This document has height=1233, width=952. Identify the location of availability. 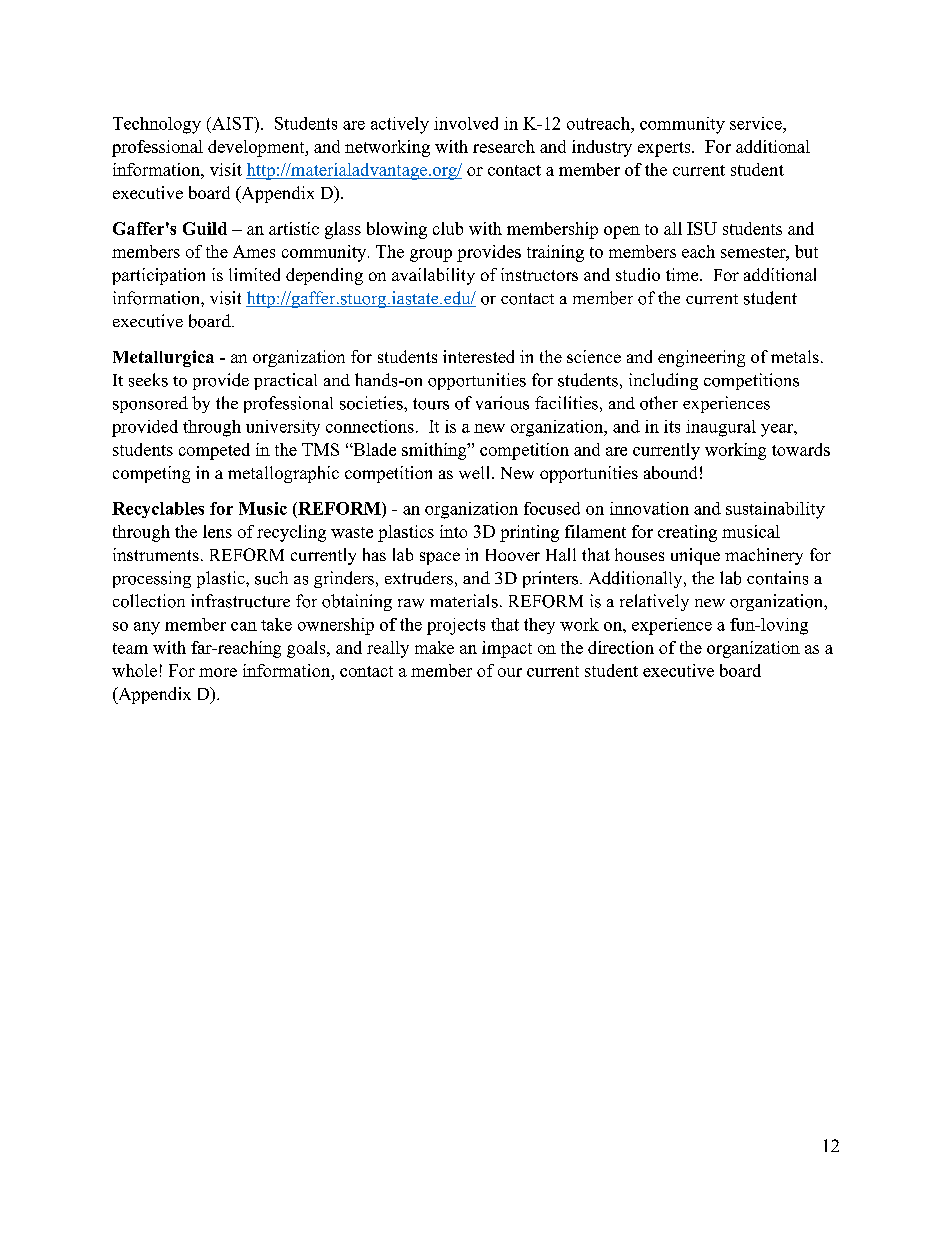
(433, 276).
